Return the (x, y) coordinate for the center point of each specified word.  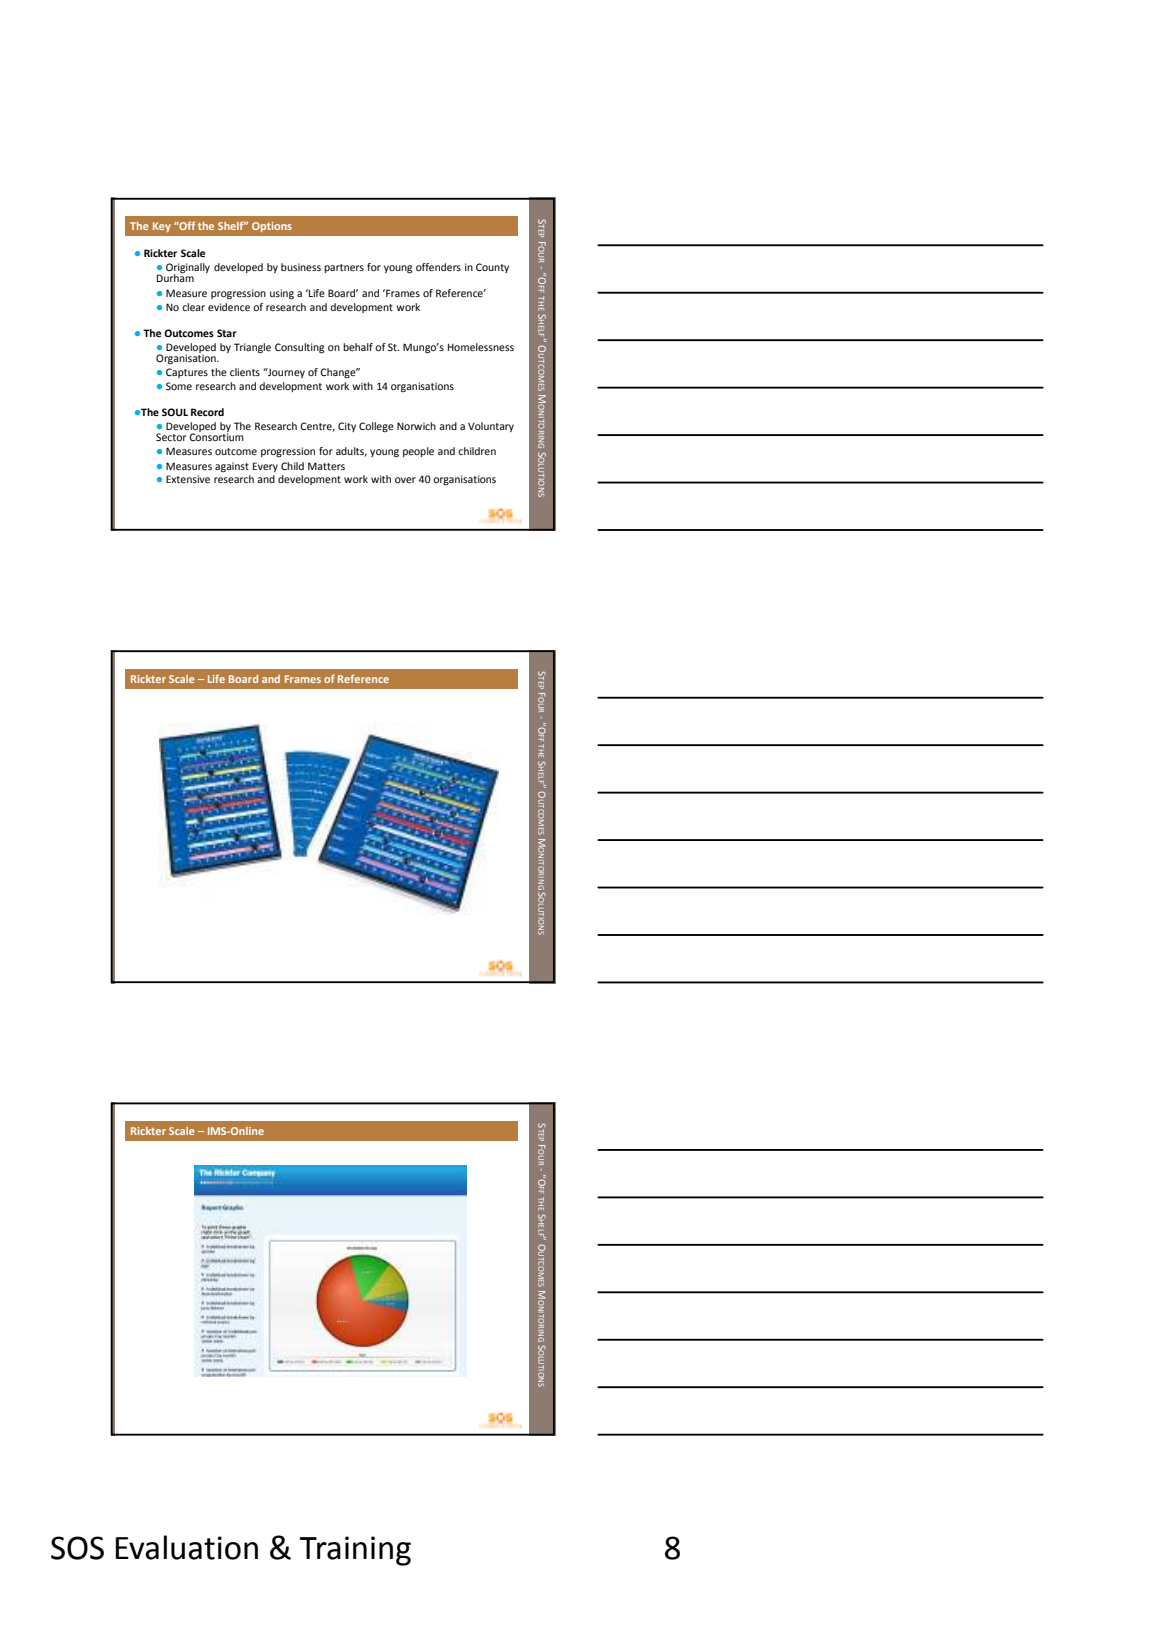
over (405, 480)
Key (162, 227)
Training (355, 1551)
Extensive (188, 479)
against (232, 467)
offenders (438, 267)
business (301, 267)
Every (265, 467)
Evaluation (187, 1547)
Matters (326, 466)
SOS (77, 1548)
